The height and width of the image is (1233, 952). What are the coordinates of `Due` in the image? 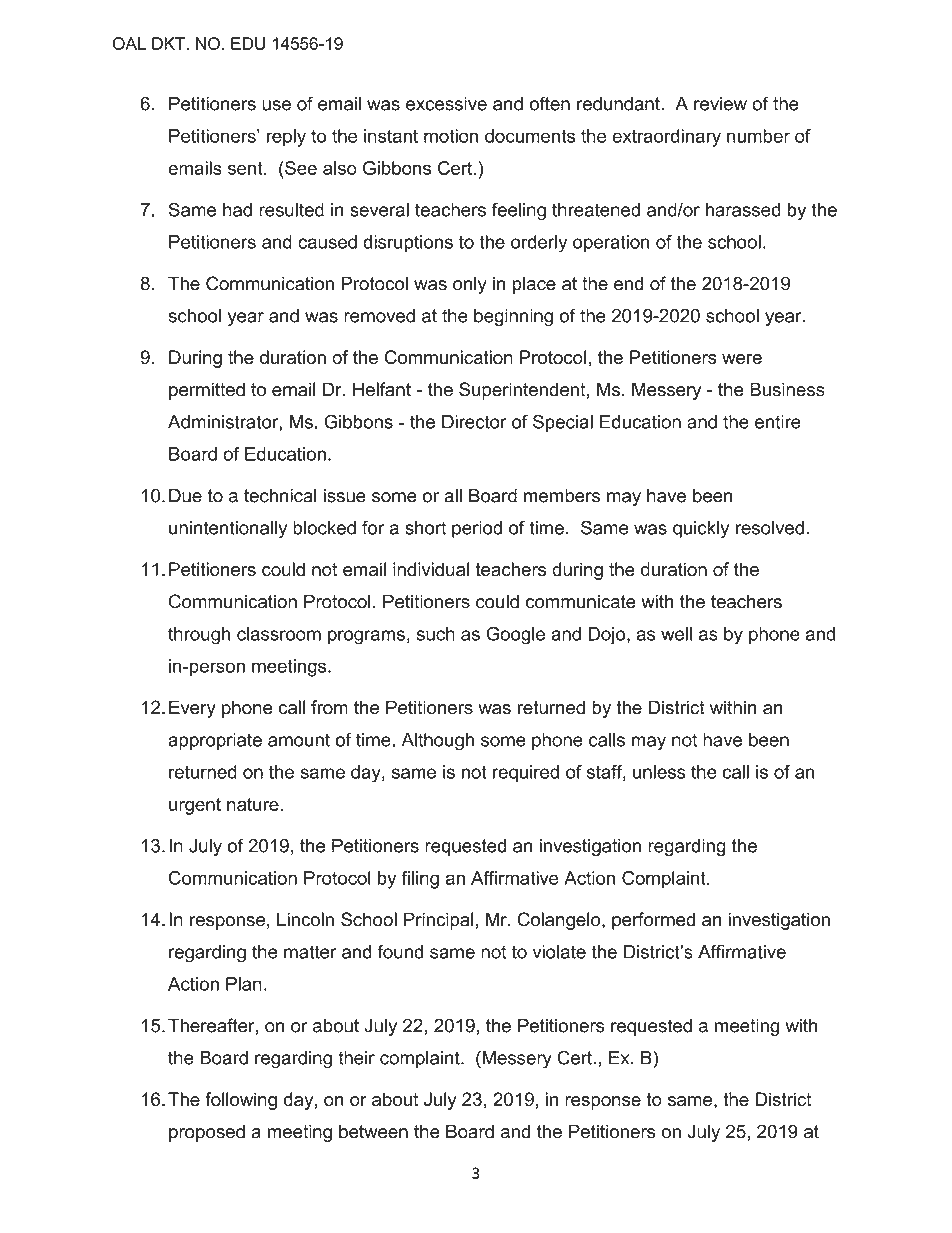 It's located at (185, 495).
